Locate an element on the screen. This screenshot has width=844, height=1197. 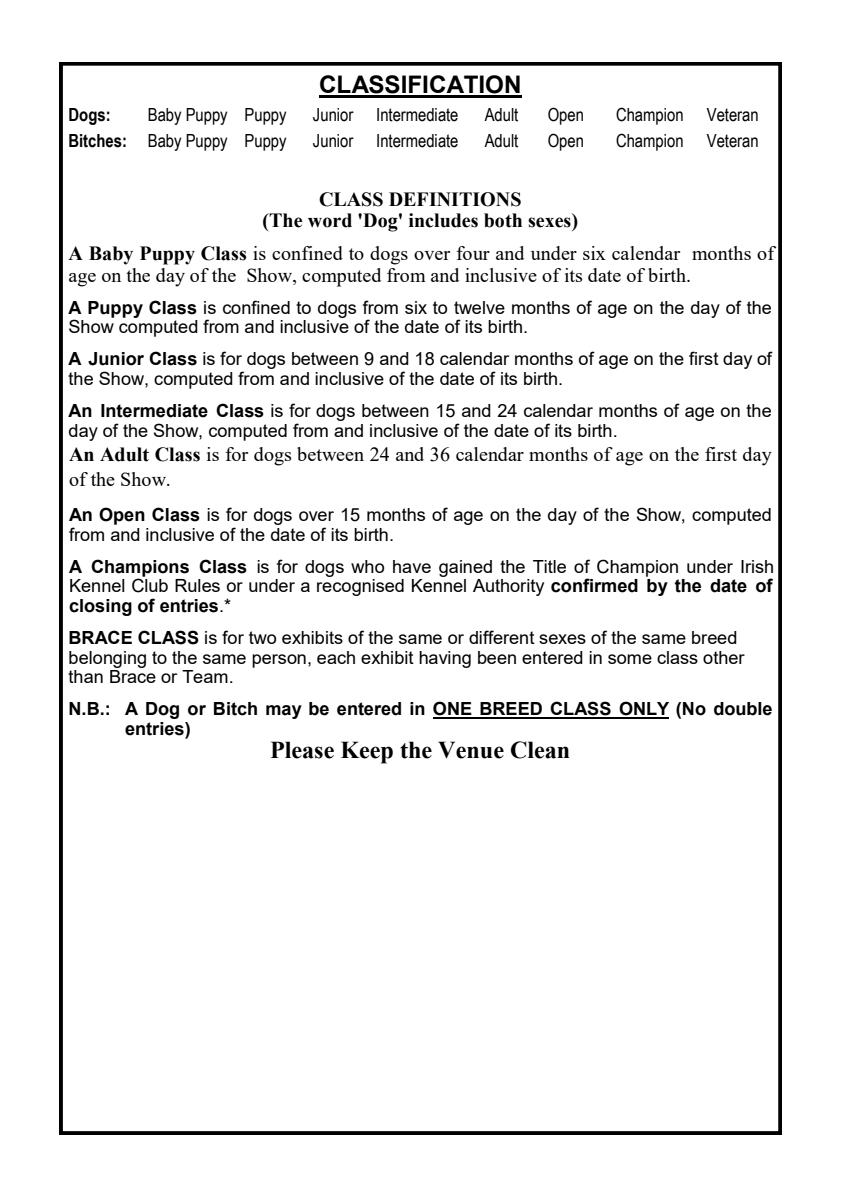
ONLY is located at coordinates (643, 709).
